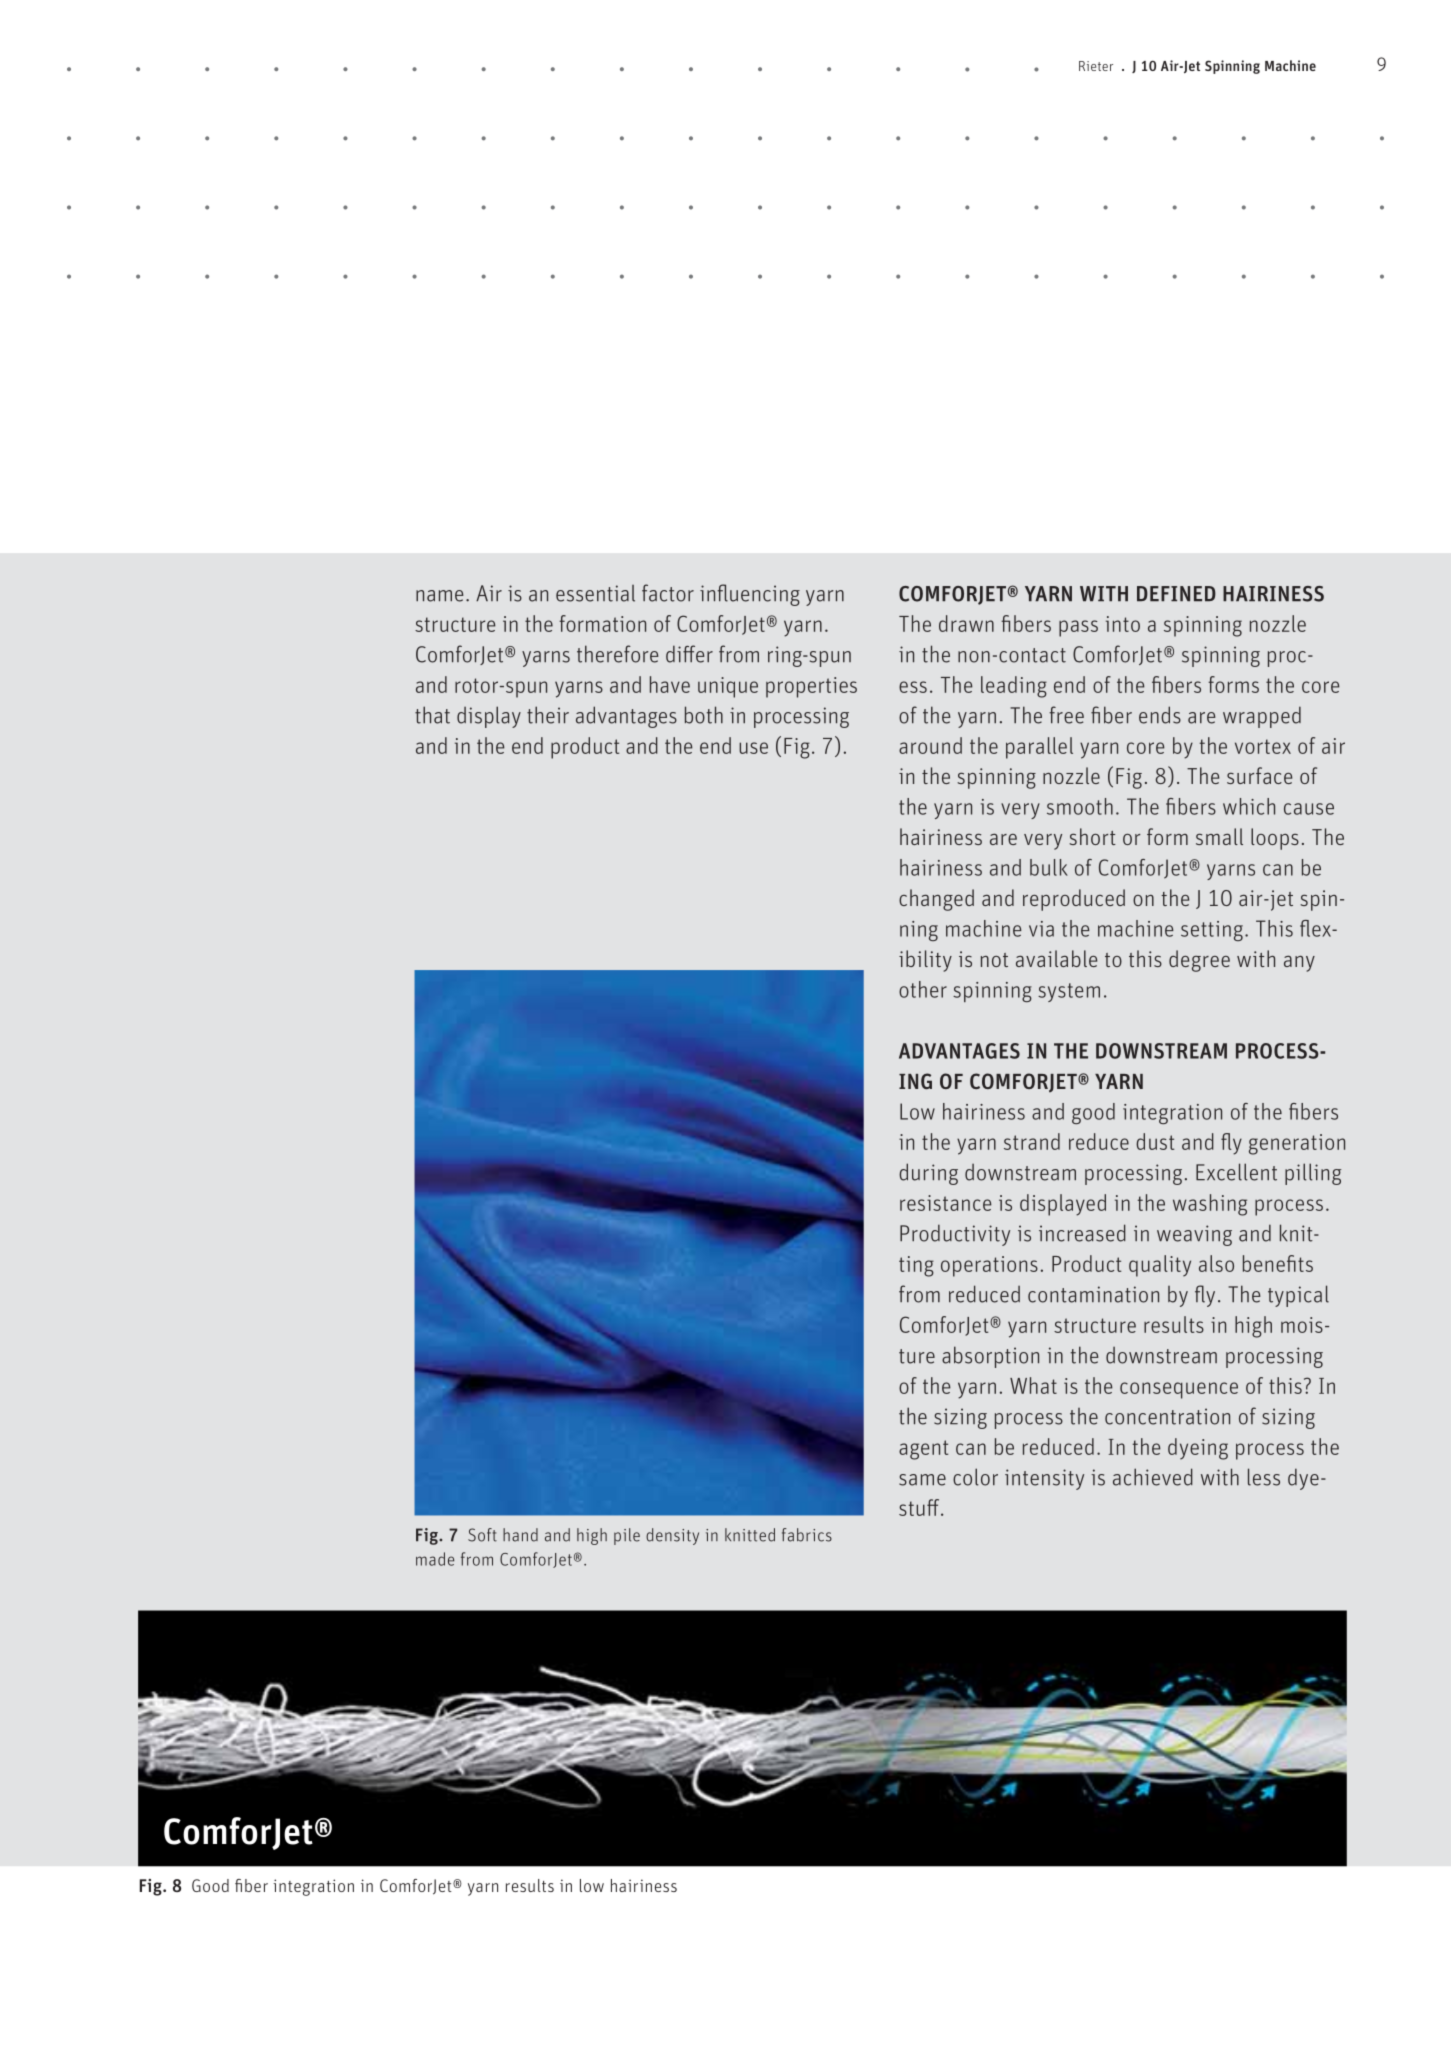 The width and height of the screenshot is (1451, 2053). I want to click on strand, so click(1032, 1141).
